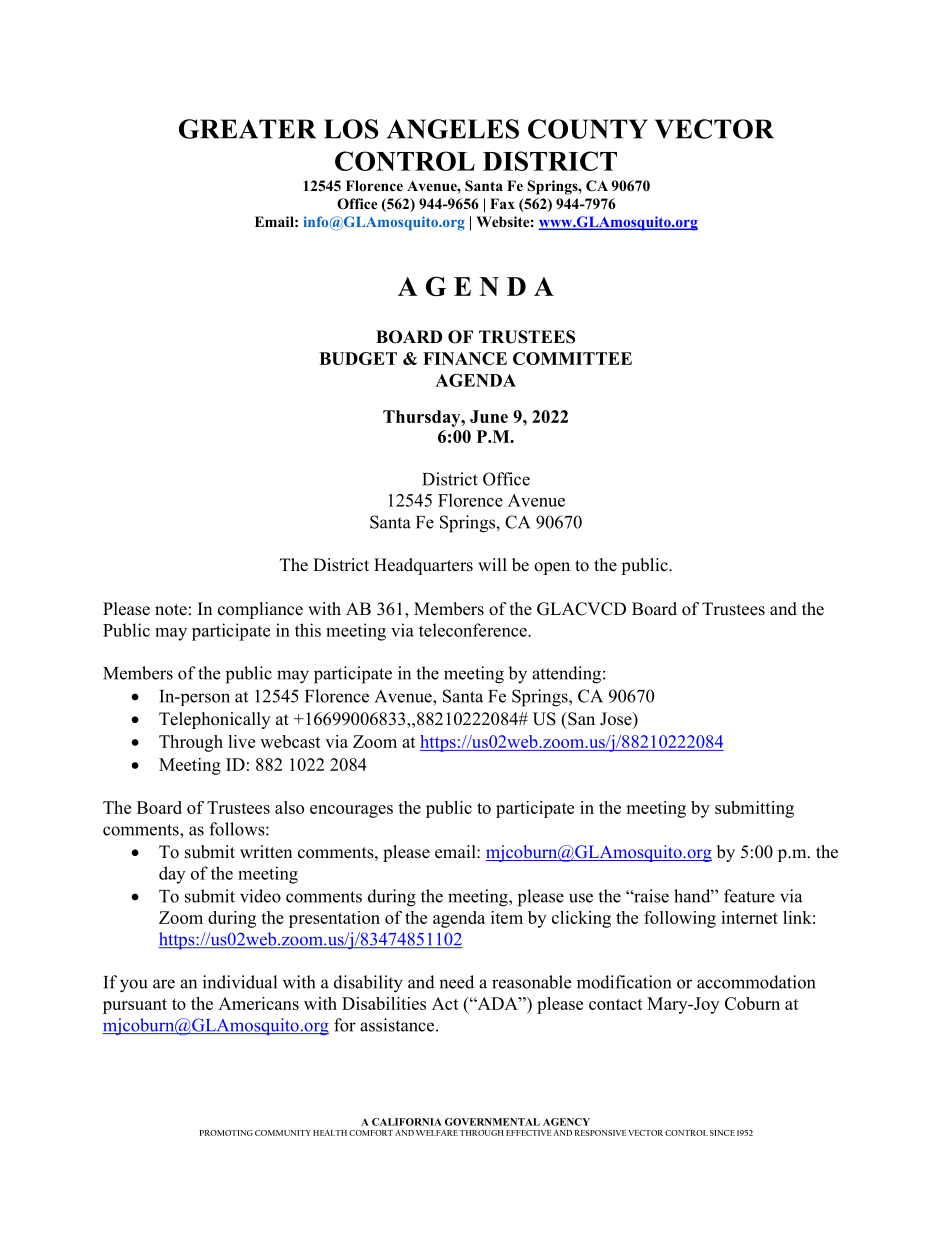 Image resolution: width=952 pixels, height=1233 pixels. What do you see at coordinates (588, 129) in the screenshot?
I see `COUNTY` at bounding box center [588, 129].
